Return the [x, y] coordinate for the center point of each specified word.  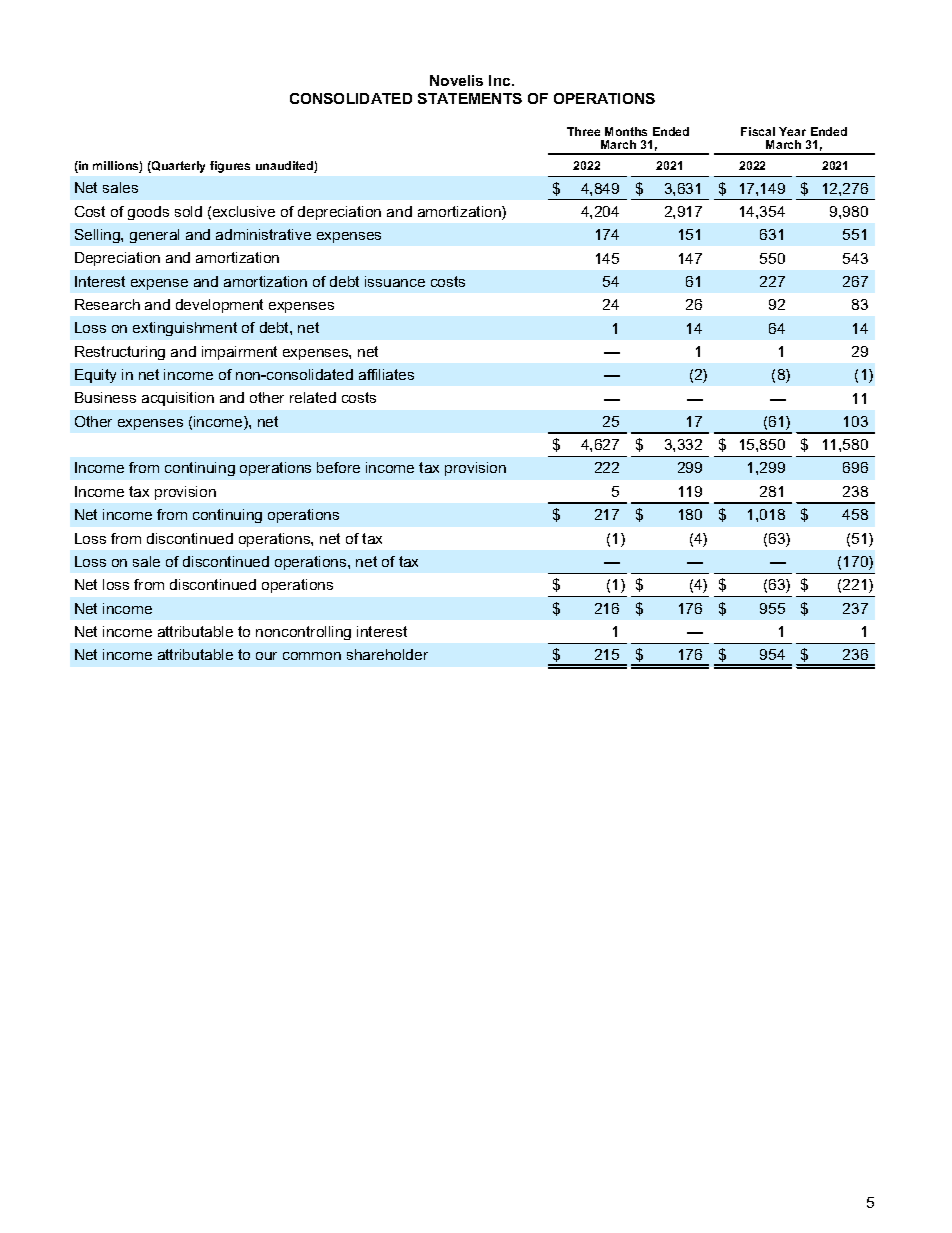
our [266, 656]
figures [230, 167]
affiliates [386, 374]
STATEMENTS [470, 98]
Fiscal [758, 131]
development [219, 306]
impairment [239, 353]
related [313, 397]
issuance [395, 281]
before [338, 467]
